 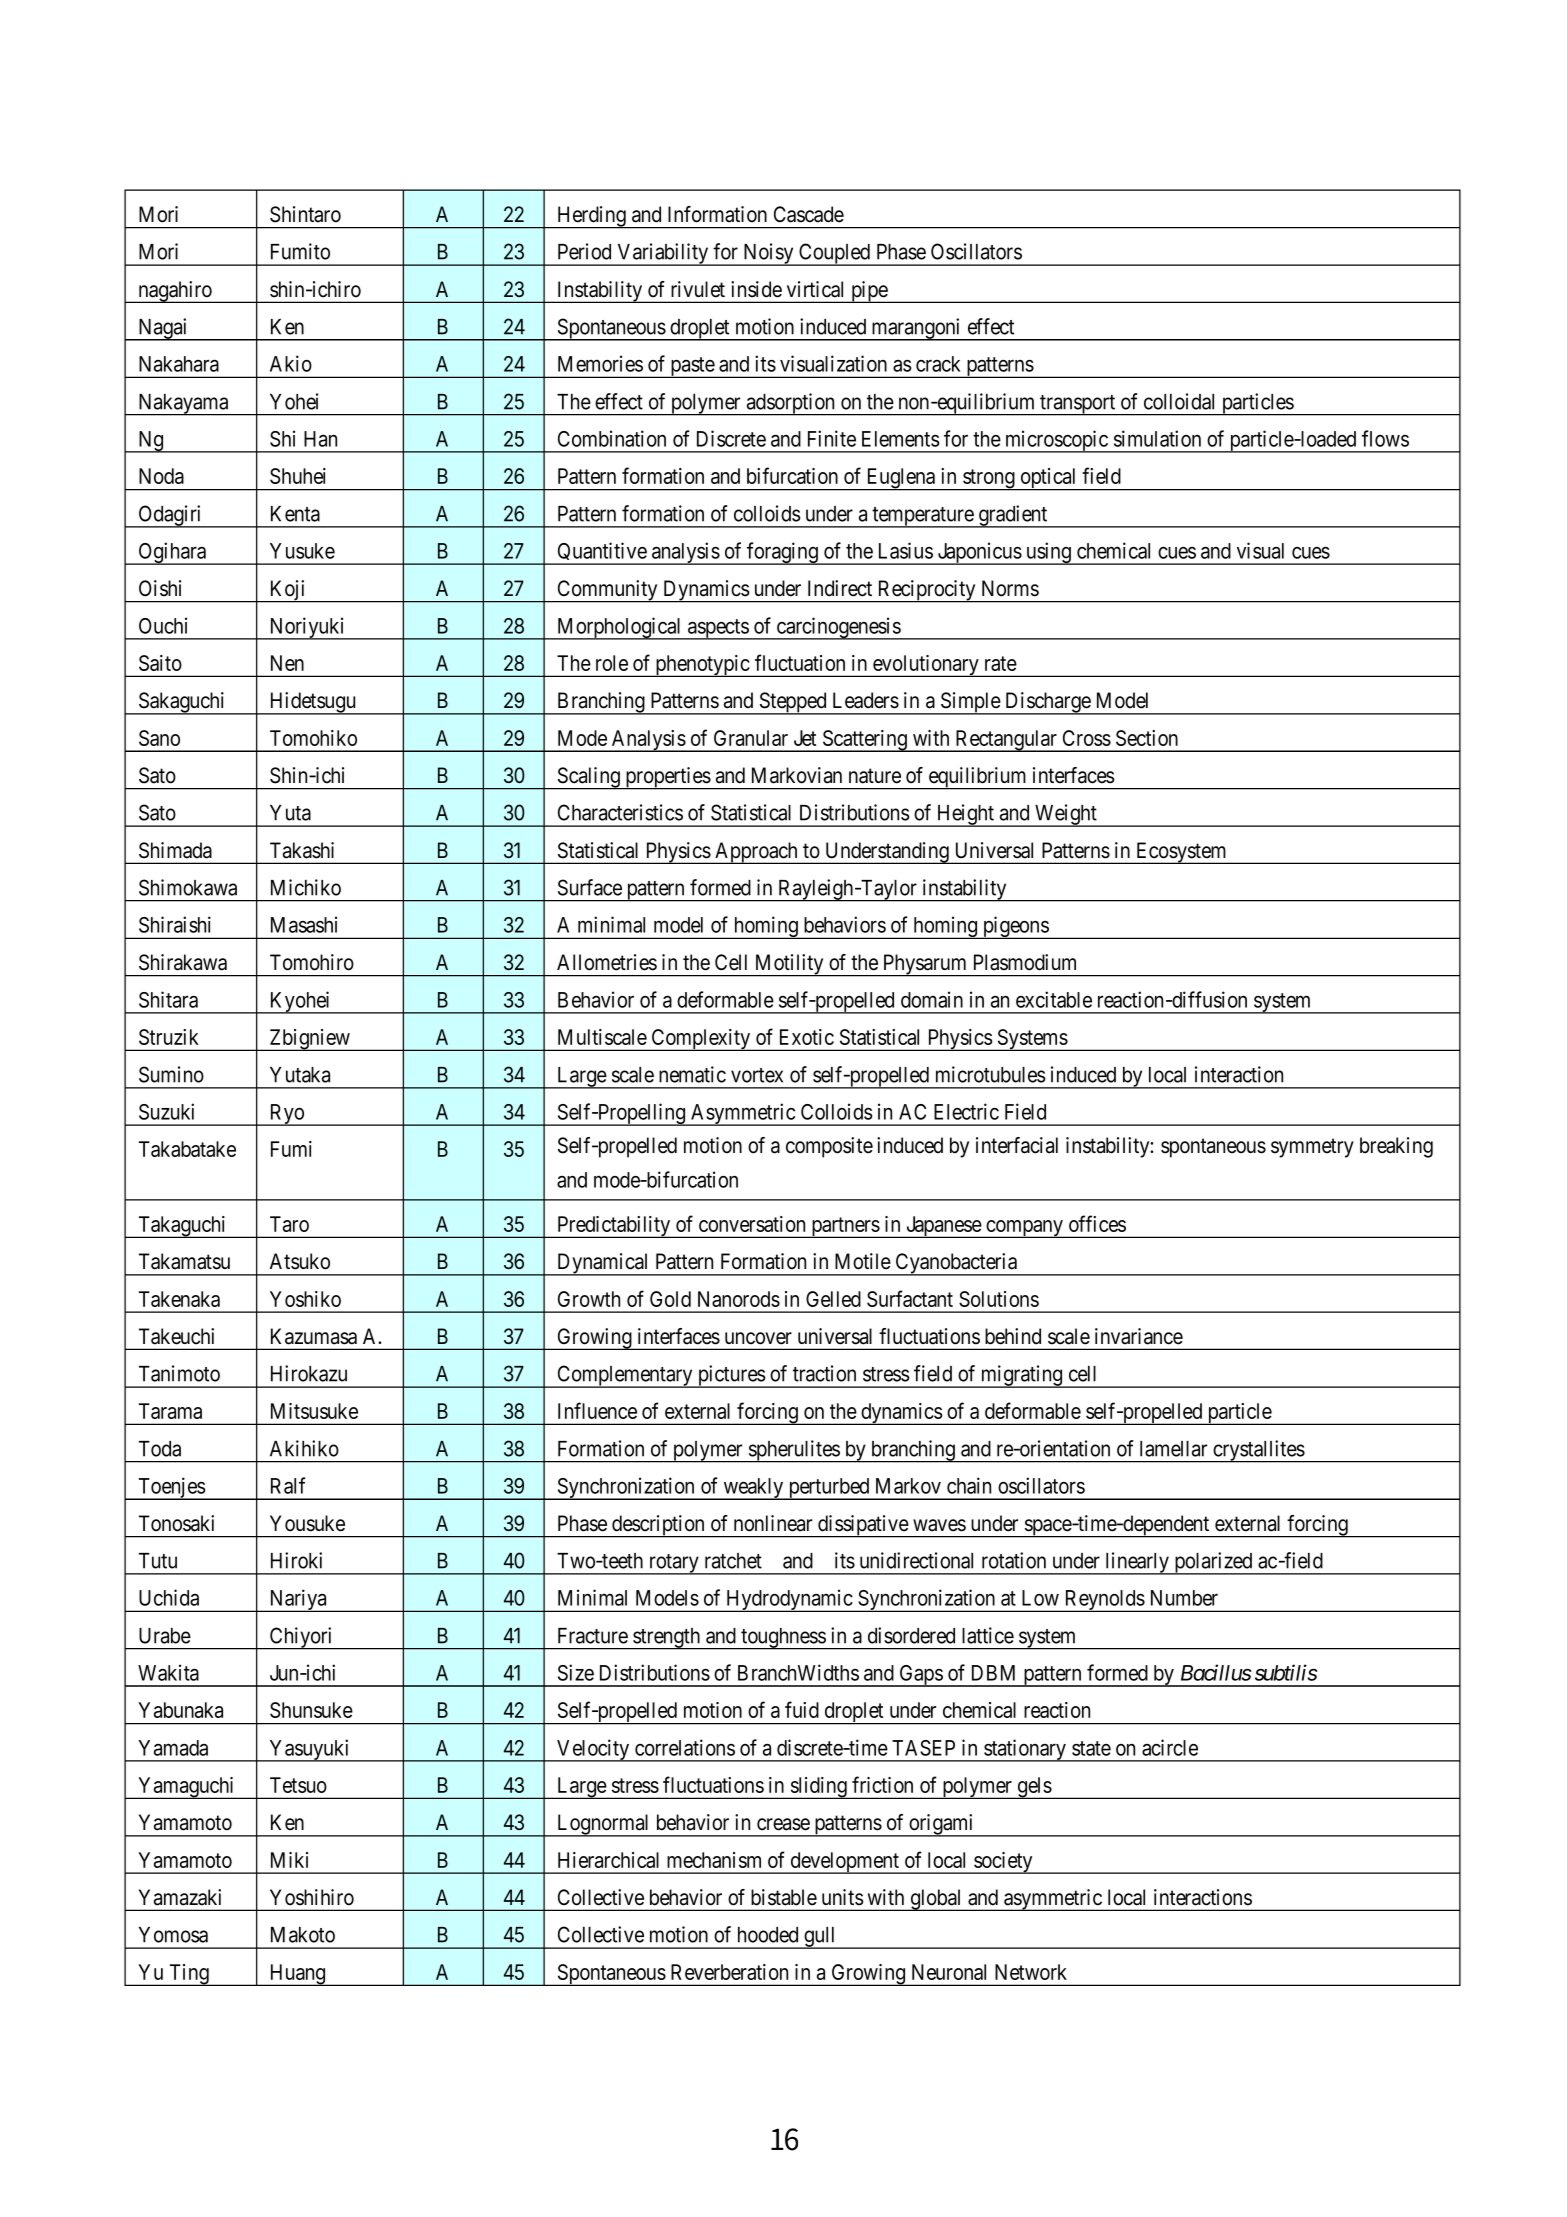 What do you see at coordinates (309, 1373) in the document?
I see `Hirokazu` at bounding box center [309, 1373].
